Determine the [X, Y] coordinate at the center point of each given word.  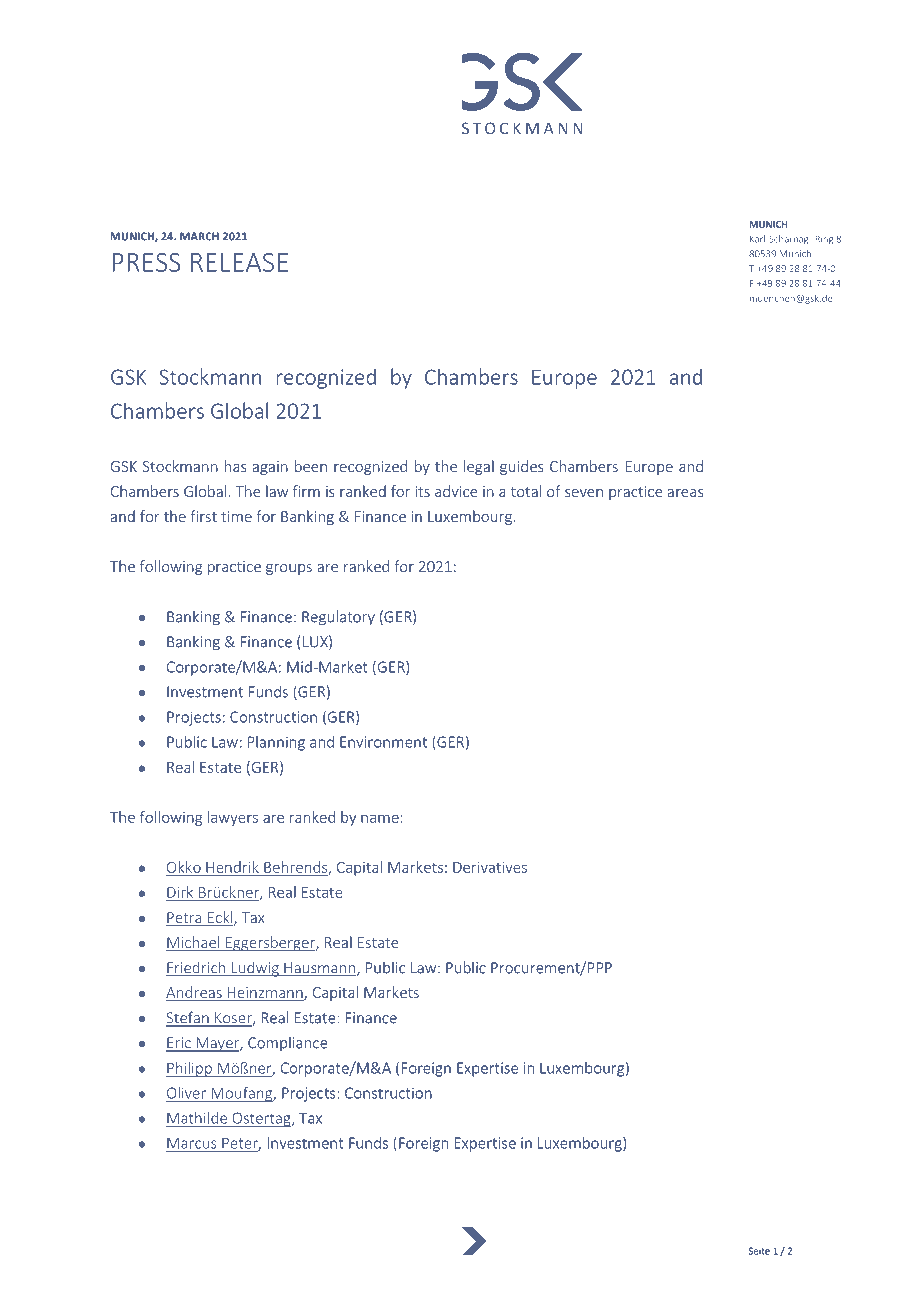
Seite [759, 1251]
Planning [276, 743]
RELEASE [239, 262]
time [236, 516]
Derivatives [490, 867]
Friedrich [197, 968]
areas [685, 493]
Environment [383, 742]
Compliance [288, 1043]
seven [584, 493]
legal [479, 467]
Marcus [191, 1143]
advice [456, 491]
